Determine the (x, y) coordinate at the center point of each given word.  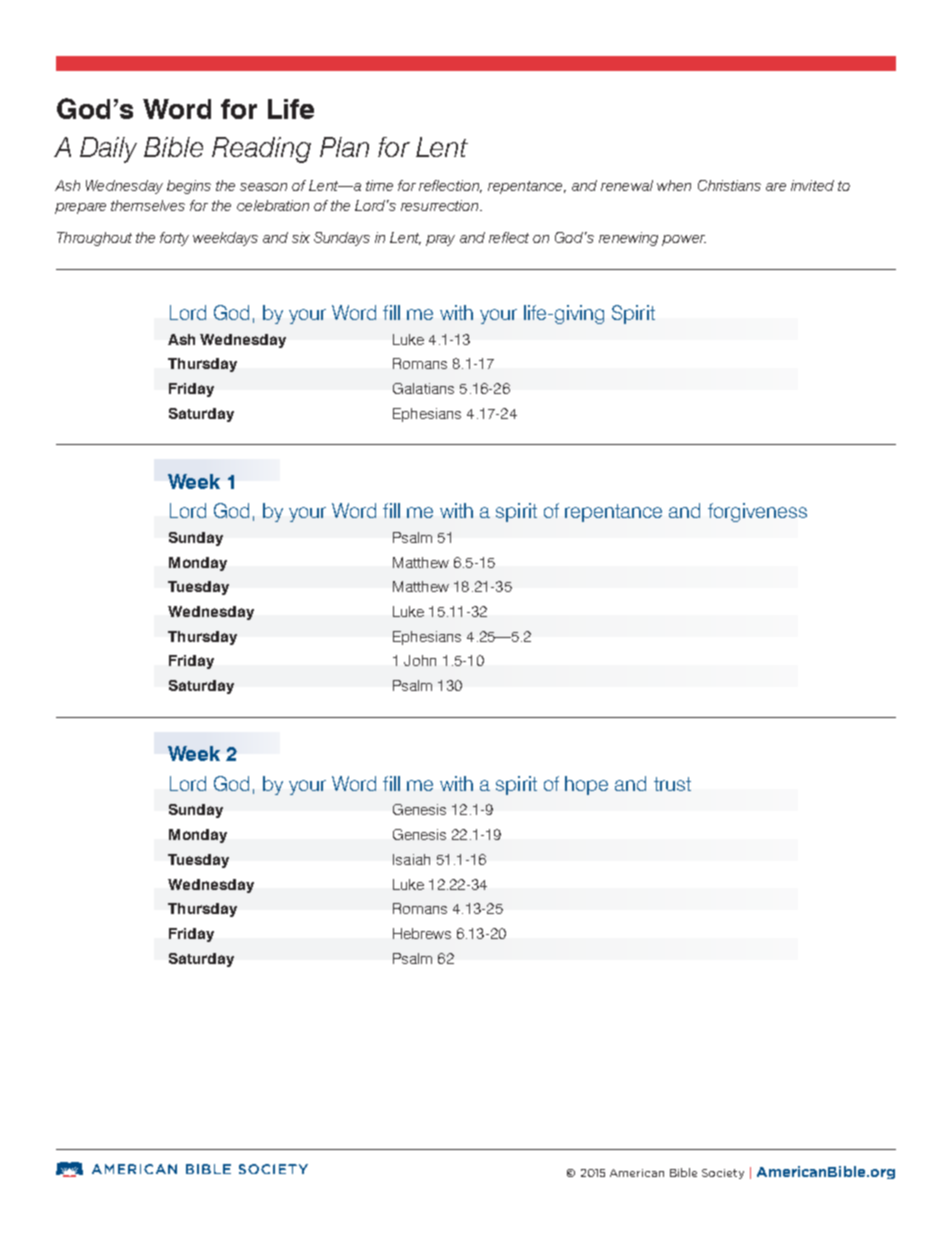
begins (189, 187)
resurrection (441, 205)
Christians (729, 185)
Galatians (423, 388)
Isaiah (411, 859)
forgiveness (757, 512)
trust (672, 784)
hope (586, 785)
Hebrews (422, 933)
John (420, 660)
